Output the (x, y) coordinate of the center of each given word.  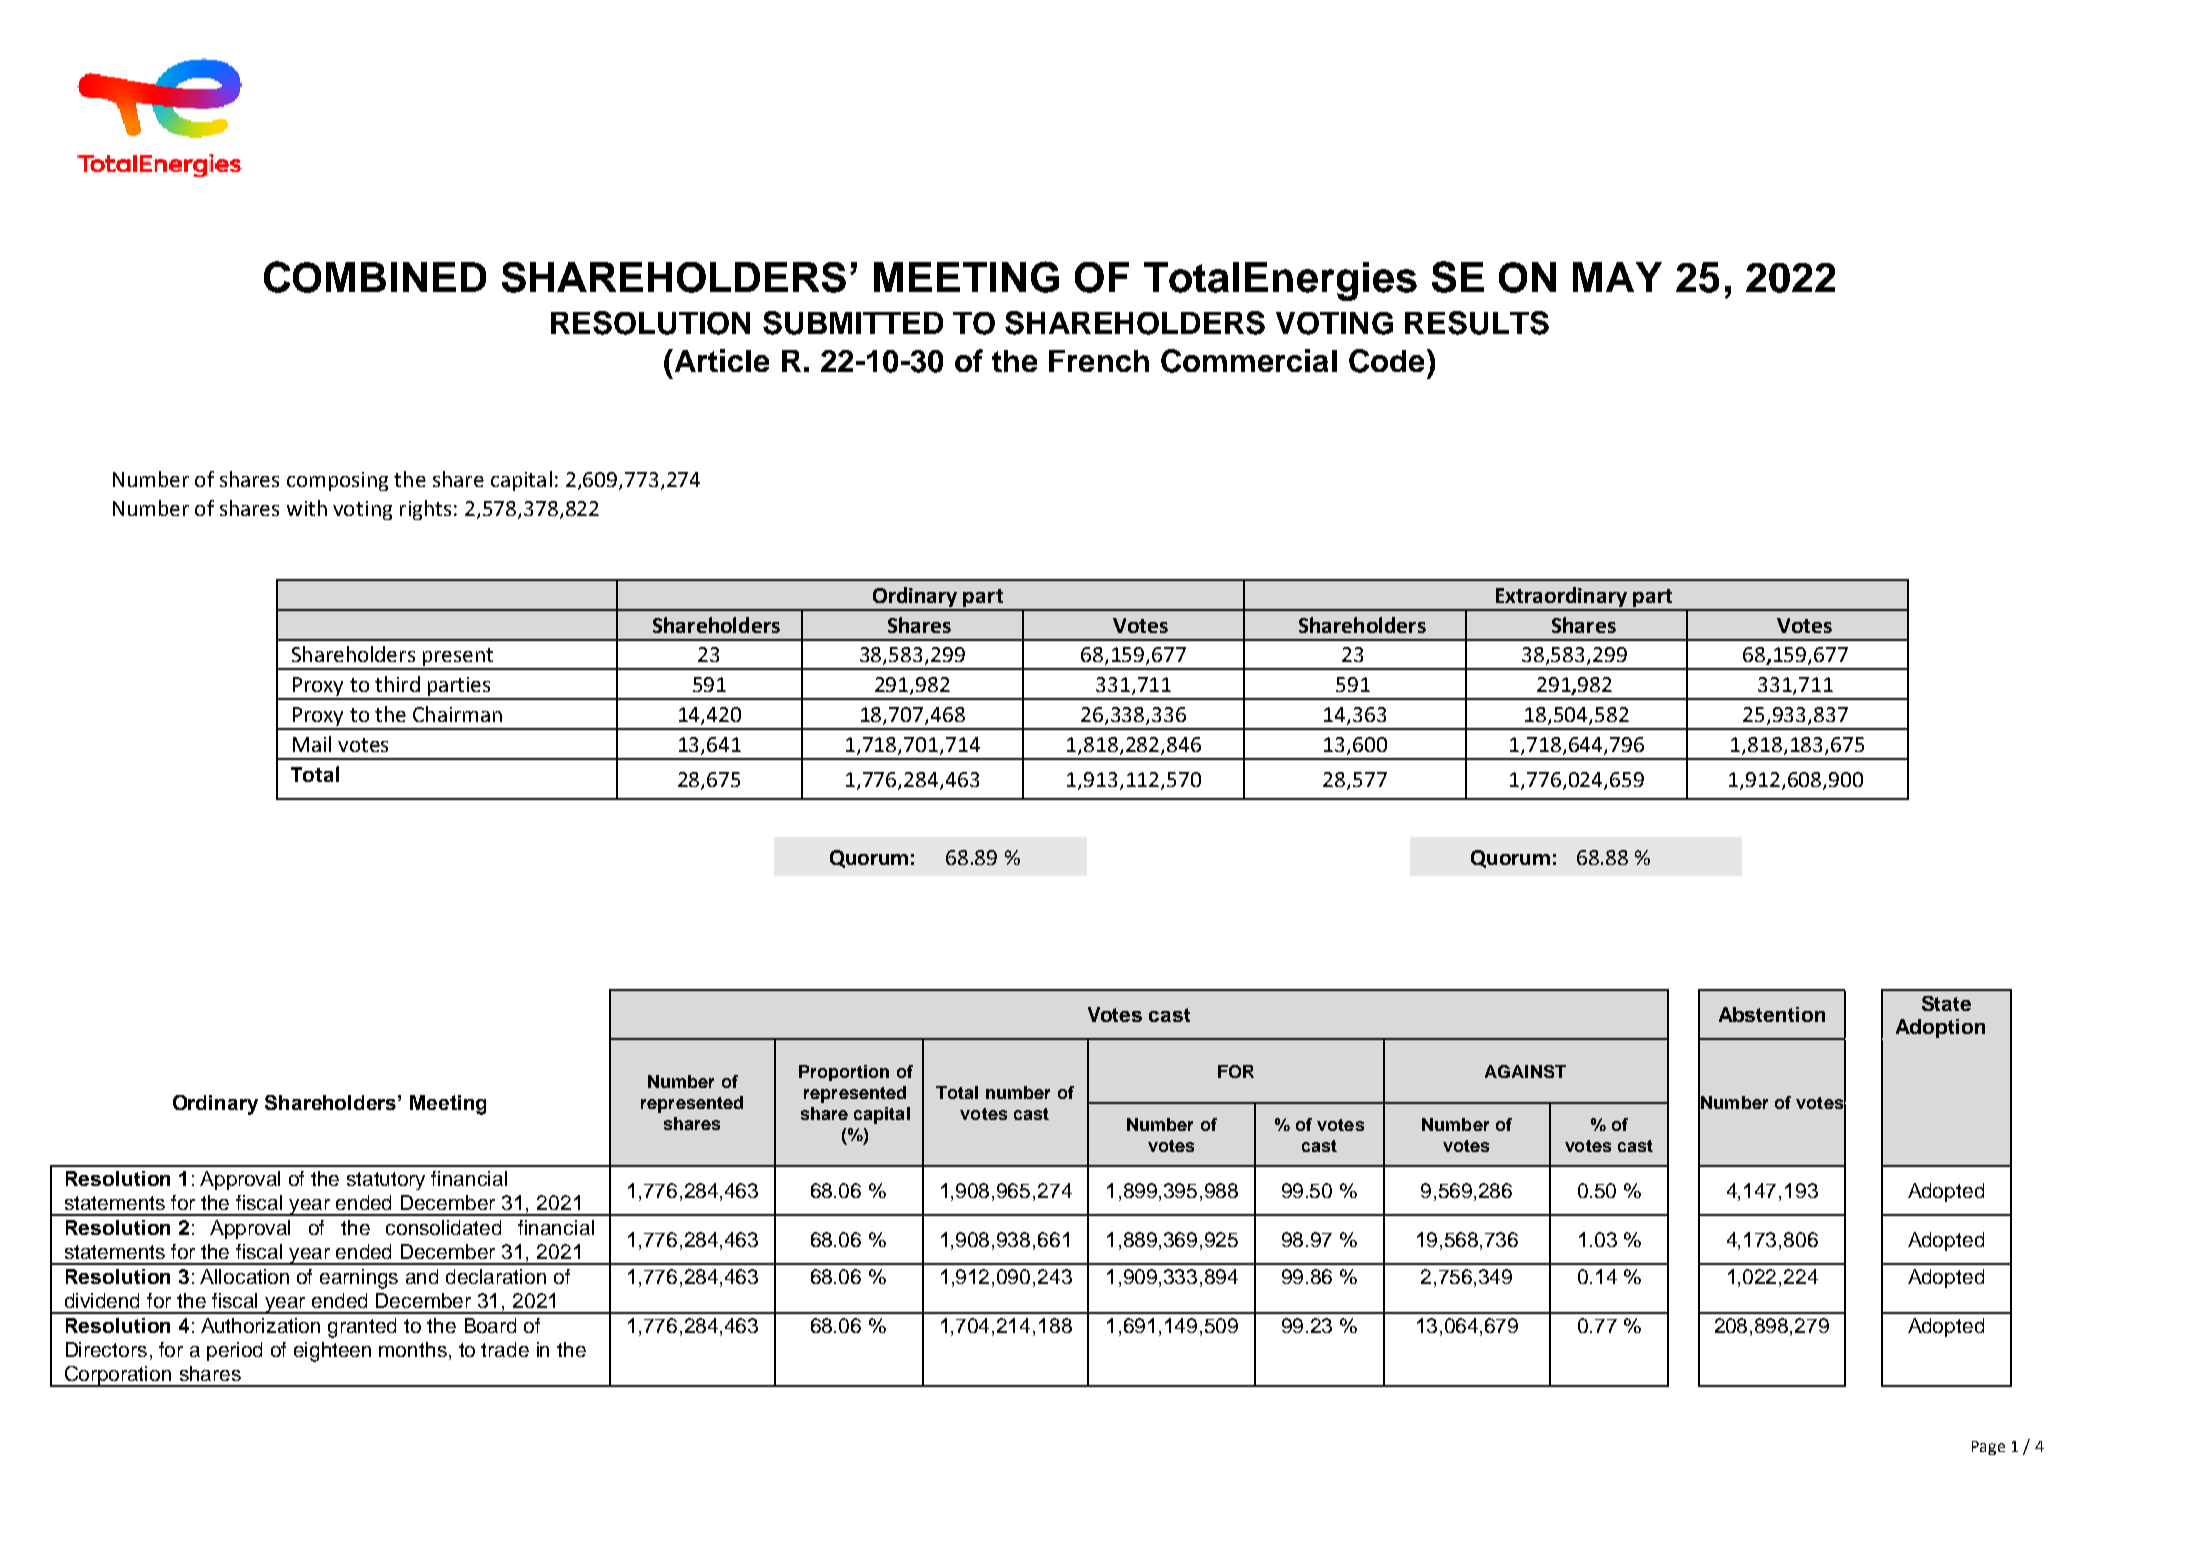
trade (505, 1349)
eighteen (332, 1352)
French (1099, 361)
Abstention (1772, 1014)
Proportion (844, 1073)
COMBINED (375, 277)
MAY (1617, 277)
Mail (312, 744)
